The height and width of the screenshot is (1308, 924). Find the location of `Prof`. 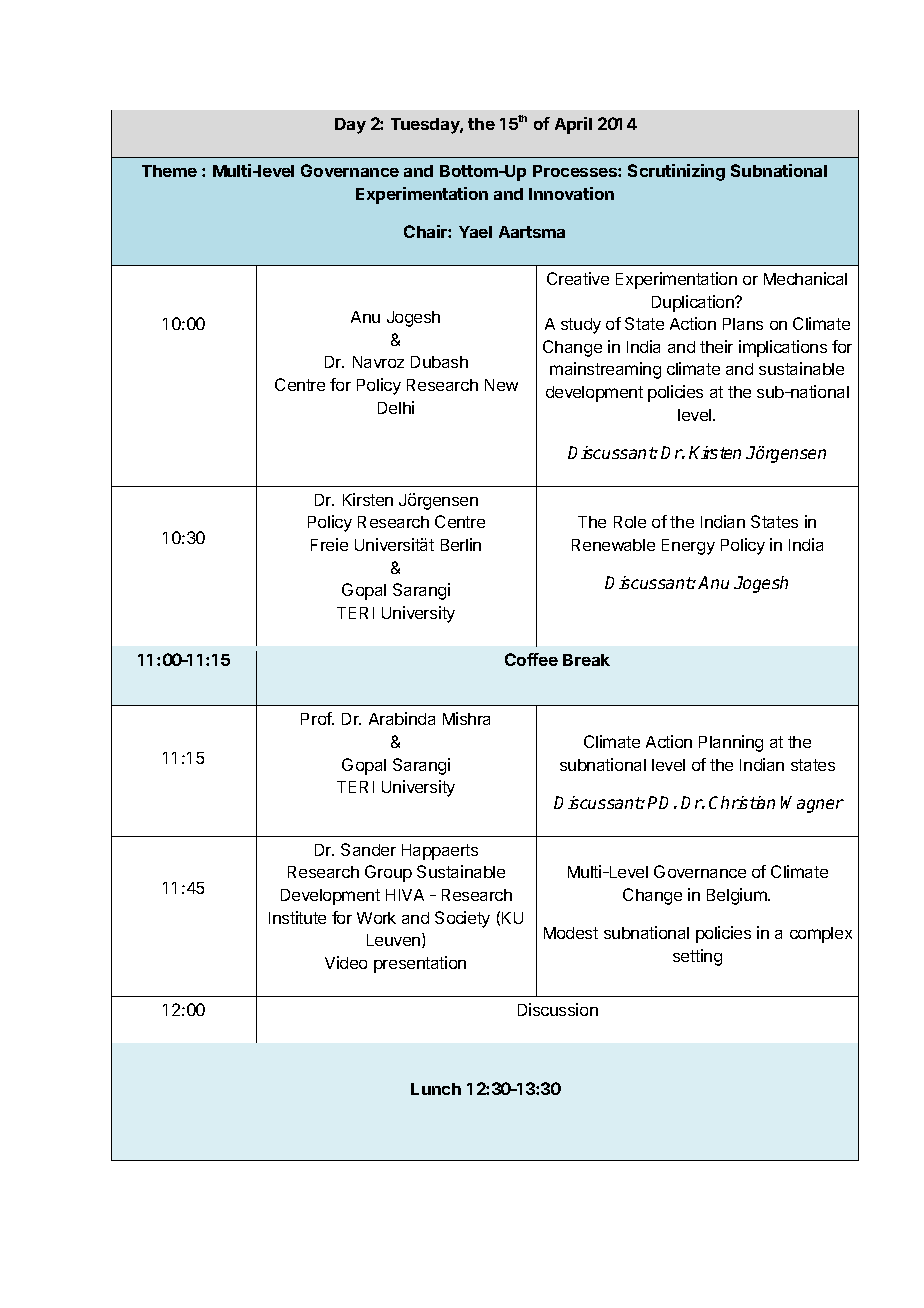

Prof is located at coordinates (317, 718).
